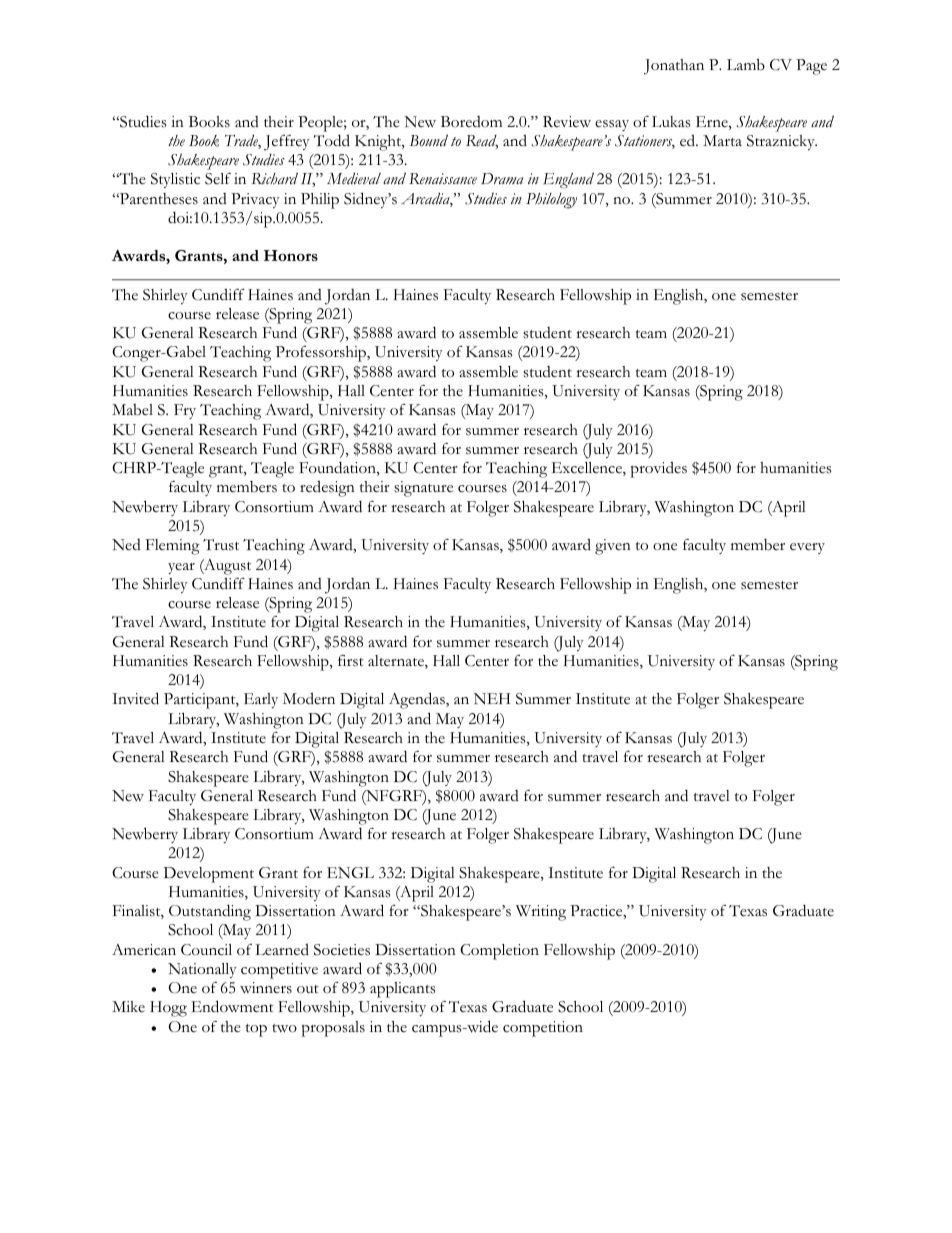 The width and height of the page is (952, 1233). Describe the element at coordinates (291, 255) in the page. I see `Honors` at that location.
